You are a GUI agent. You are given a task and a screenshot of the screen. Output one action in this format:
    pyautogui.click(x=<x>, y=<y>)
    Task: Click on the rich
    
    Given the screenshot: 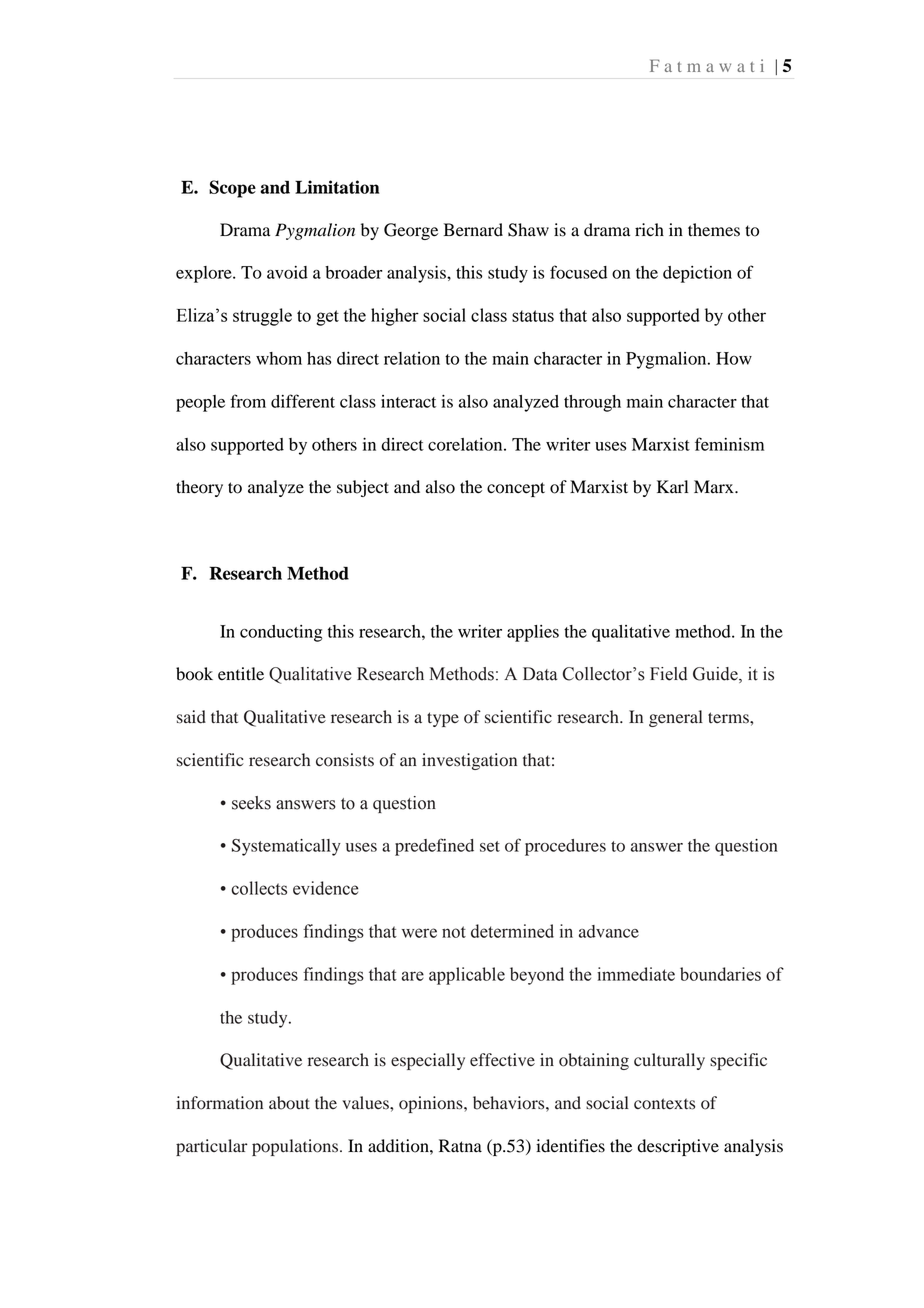 What is the action you would take?
    pyautogui.click(x=649, y=230)
